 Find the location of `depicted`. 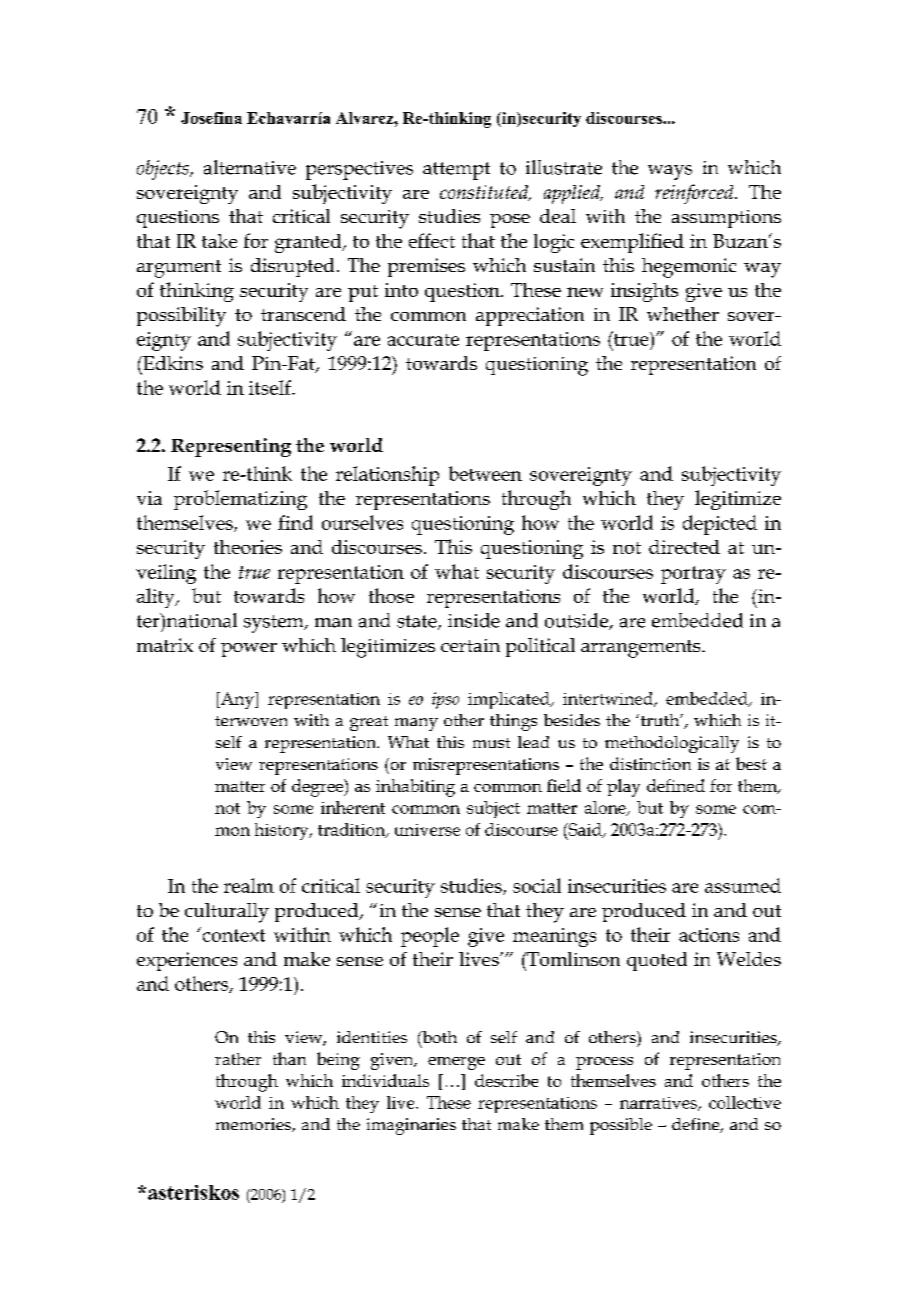

depicted is located at coordinates (720, 525).
